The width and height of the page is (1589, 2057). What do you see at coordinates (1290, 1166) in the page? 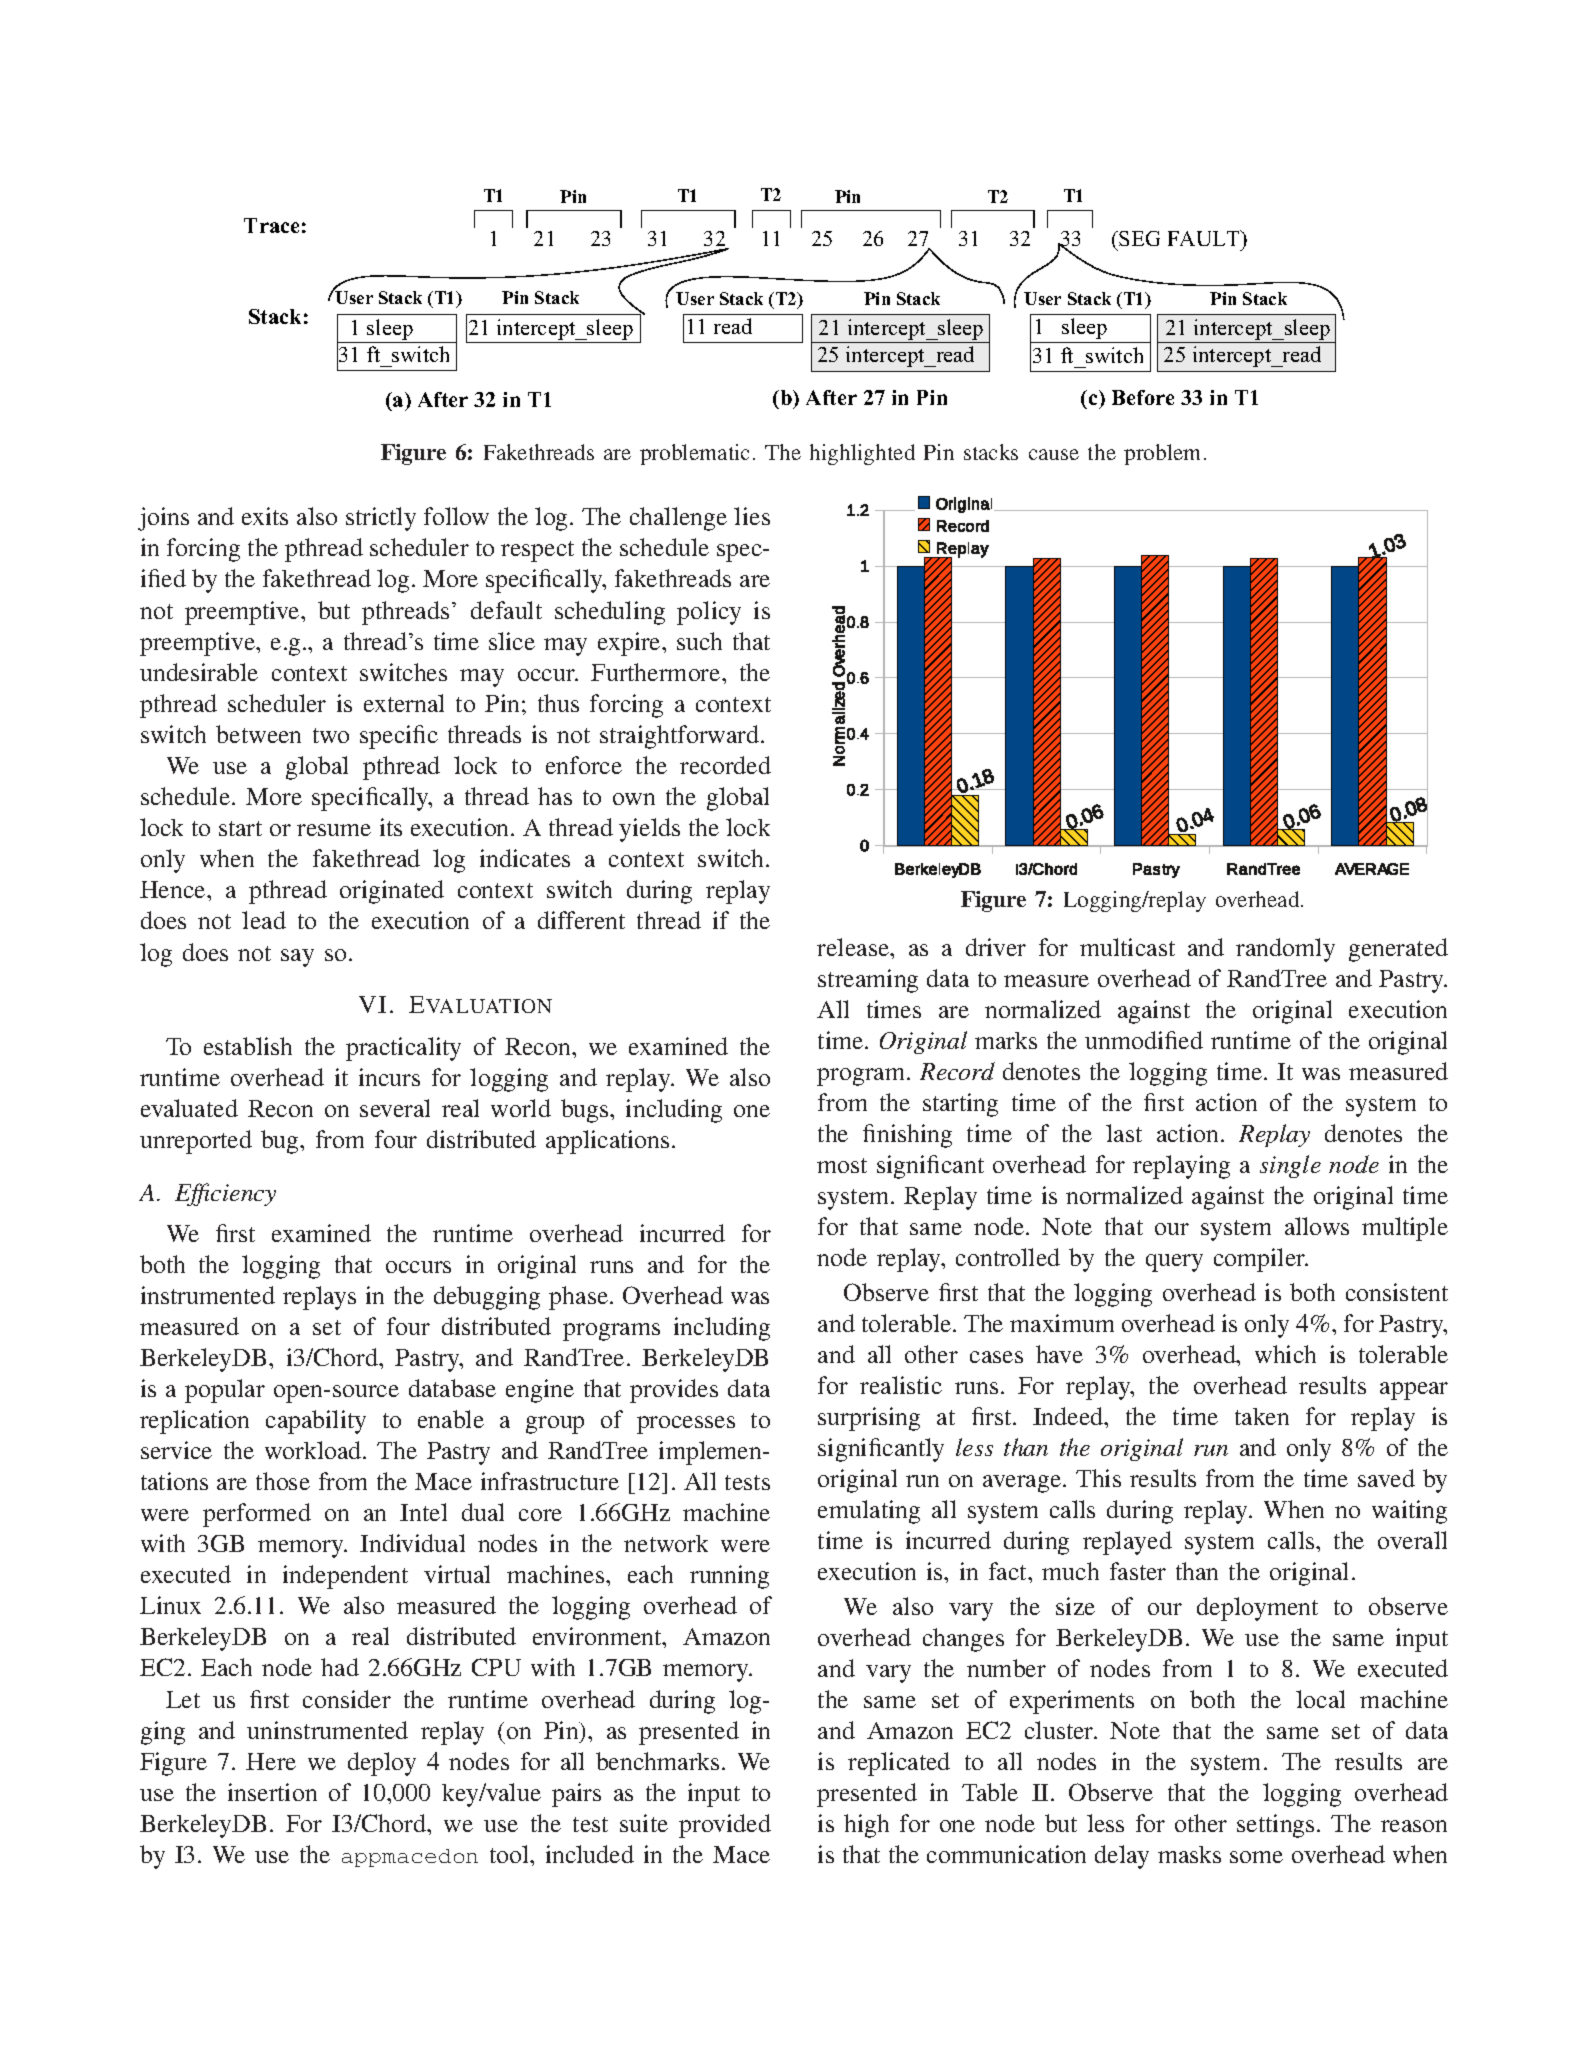
I see `single` at bounding box center [1290, 1166].
